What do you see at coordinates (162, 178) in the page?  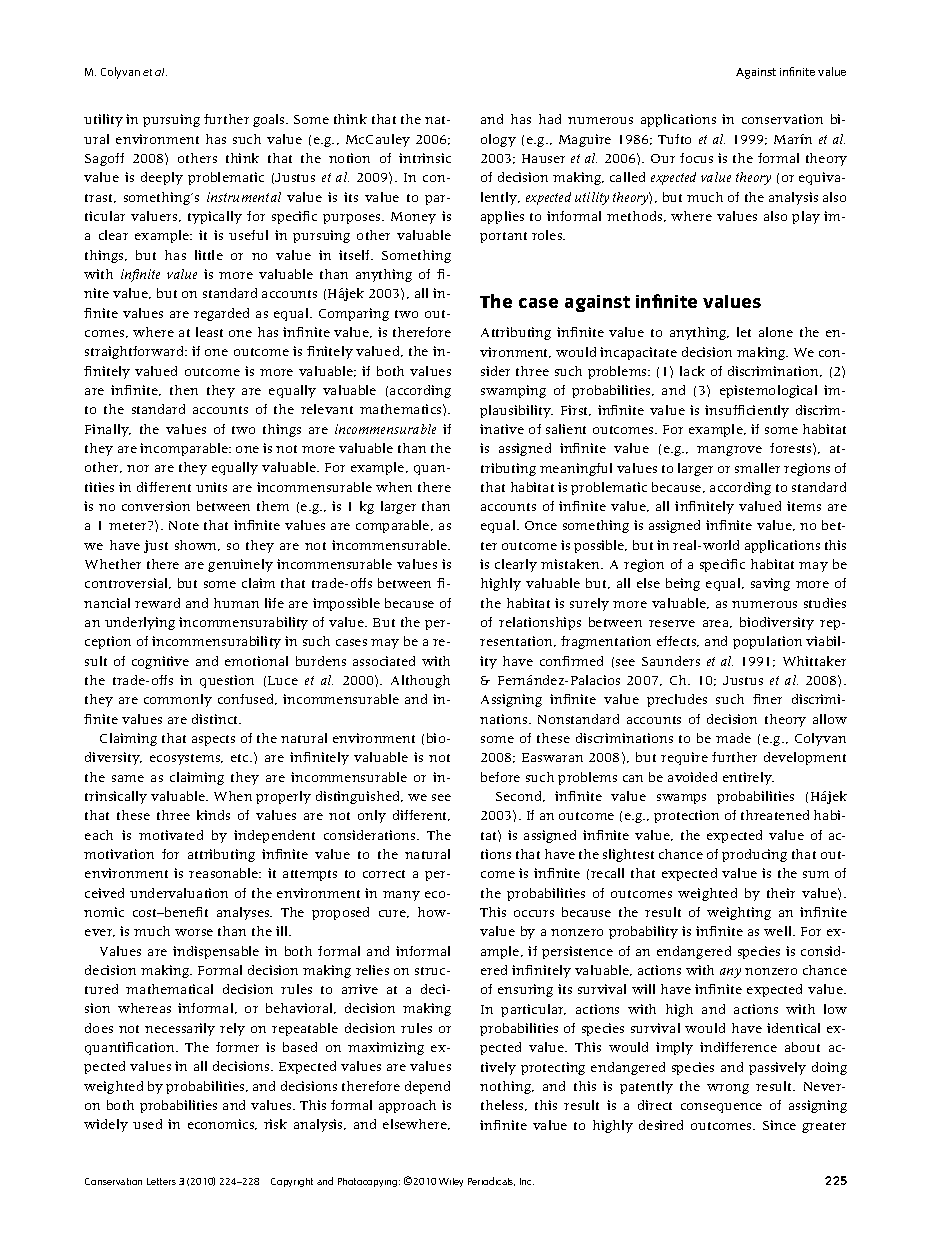 I see `deeply` at bounding box center [162, 178].
